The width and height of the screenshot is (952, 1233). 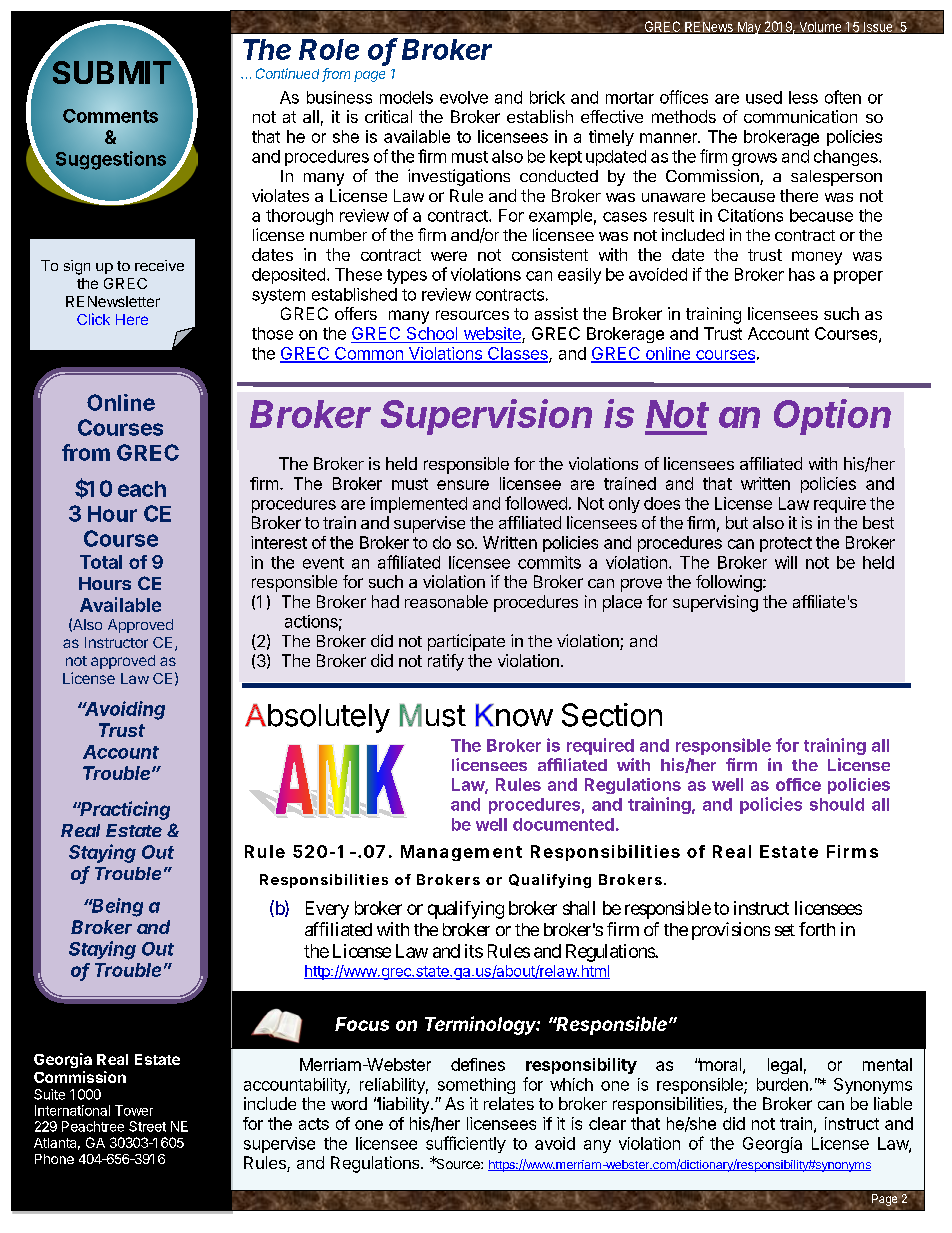 I want to click on SUBMIT, so click(x=112, y=72).
